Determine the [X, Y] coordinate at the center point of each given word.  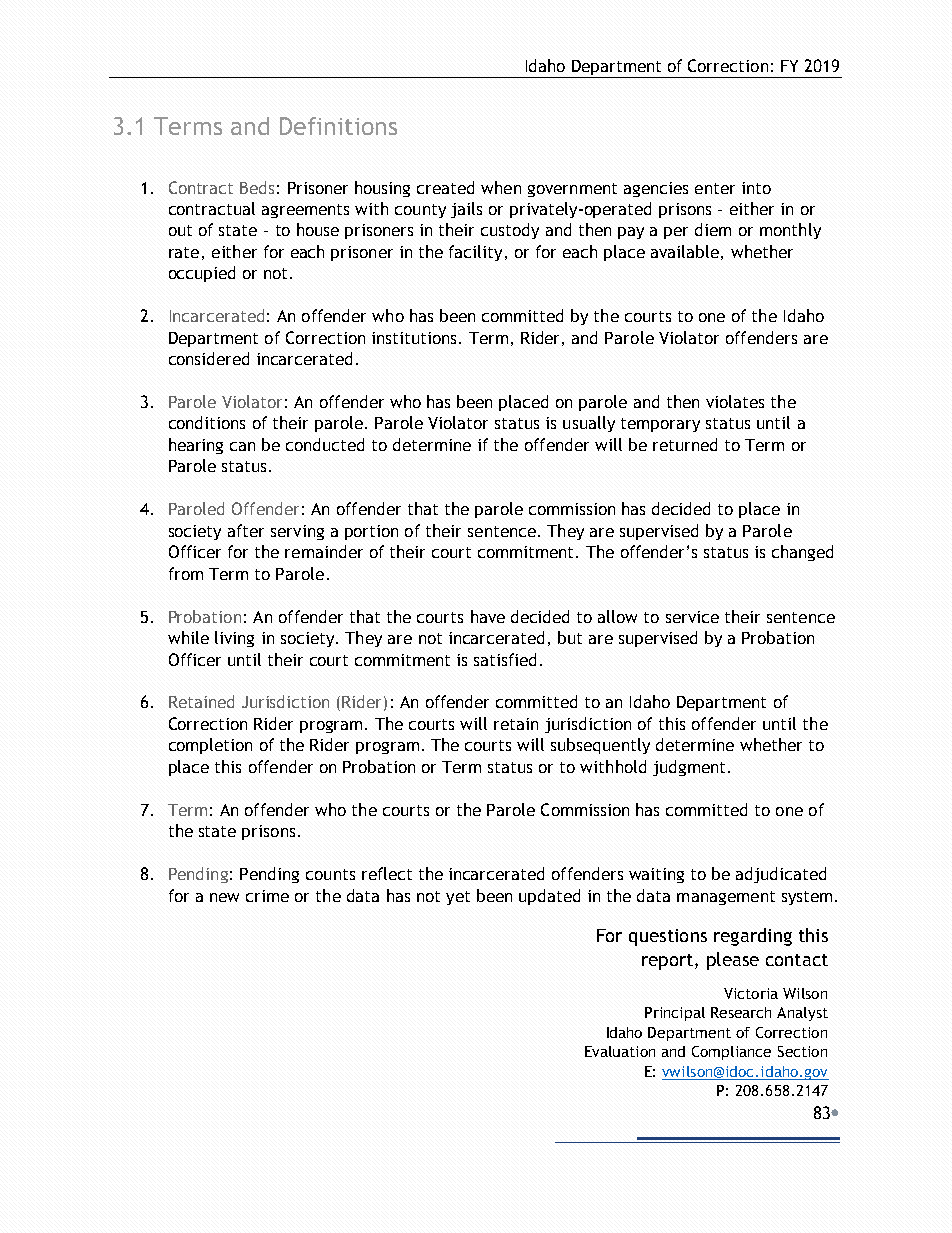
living [234, 639]
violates [735, 401]
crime [267, 896]
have [488, 616]
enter [715, 188]
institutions [414, 338]
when [501, 187]
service [692, 617]
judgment [689, 768]
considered [209, 358]
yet [458, 898]
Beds [257, 187]
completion [210, 746]
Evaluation [620, 1051]
